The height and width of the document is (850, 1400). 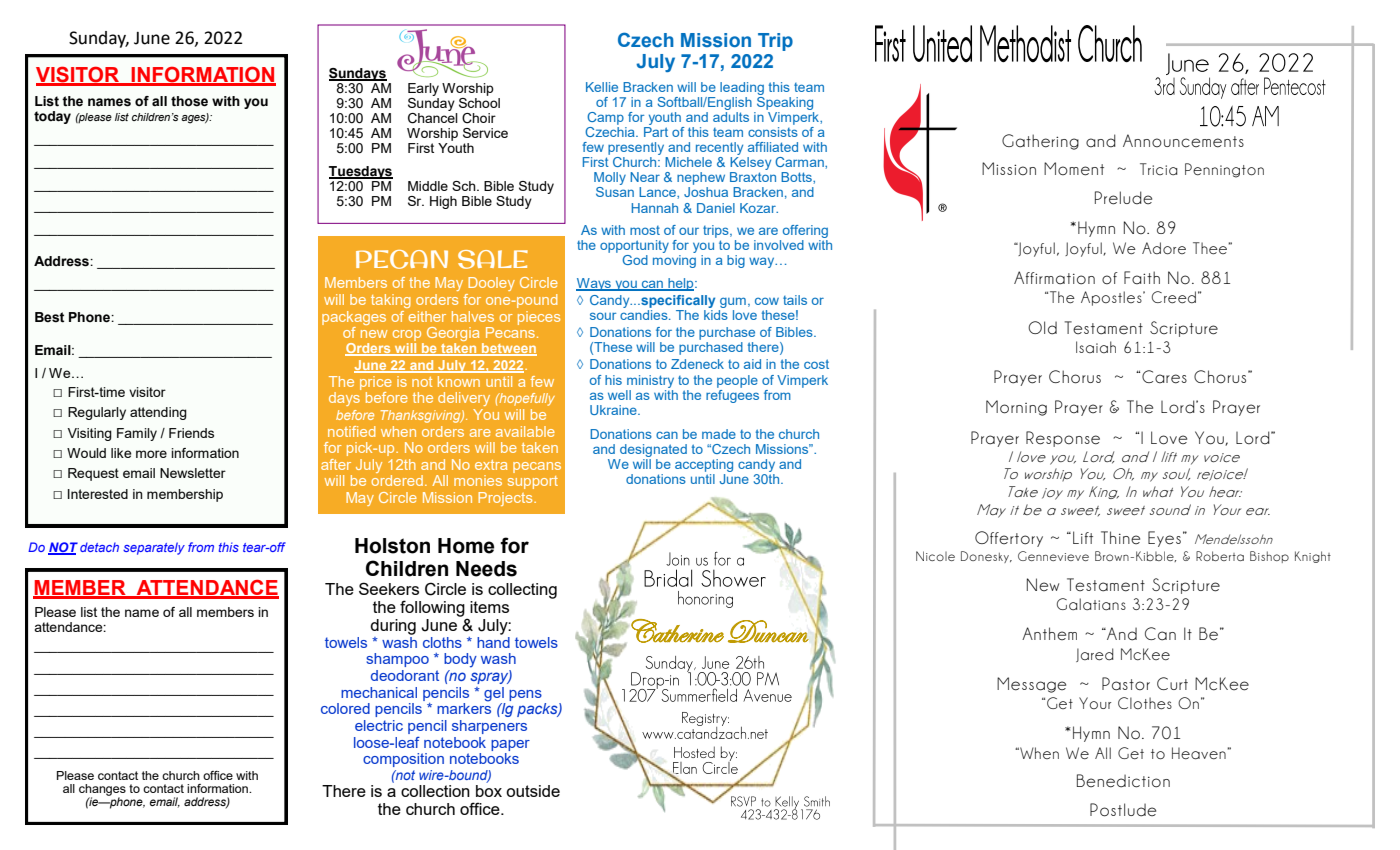 I want to click on help, so click(x=681, y=284).
